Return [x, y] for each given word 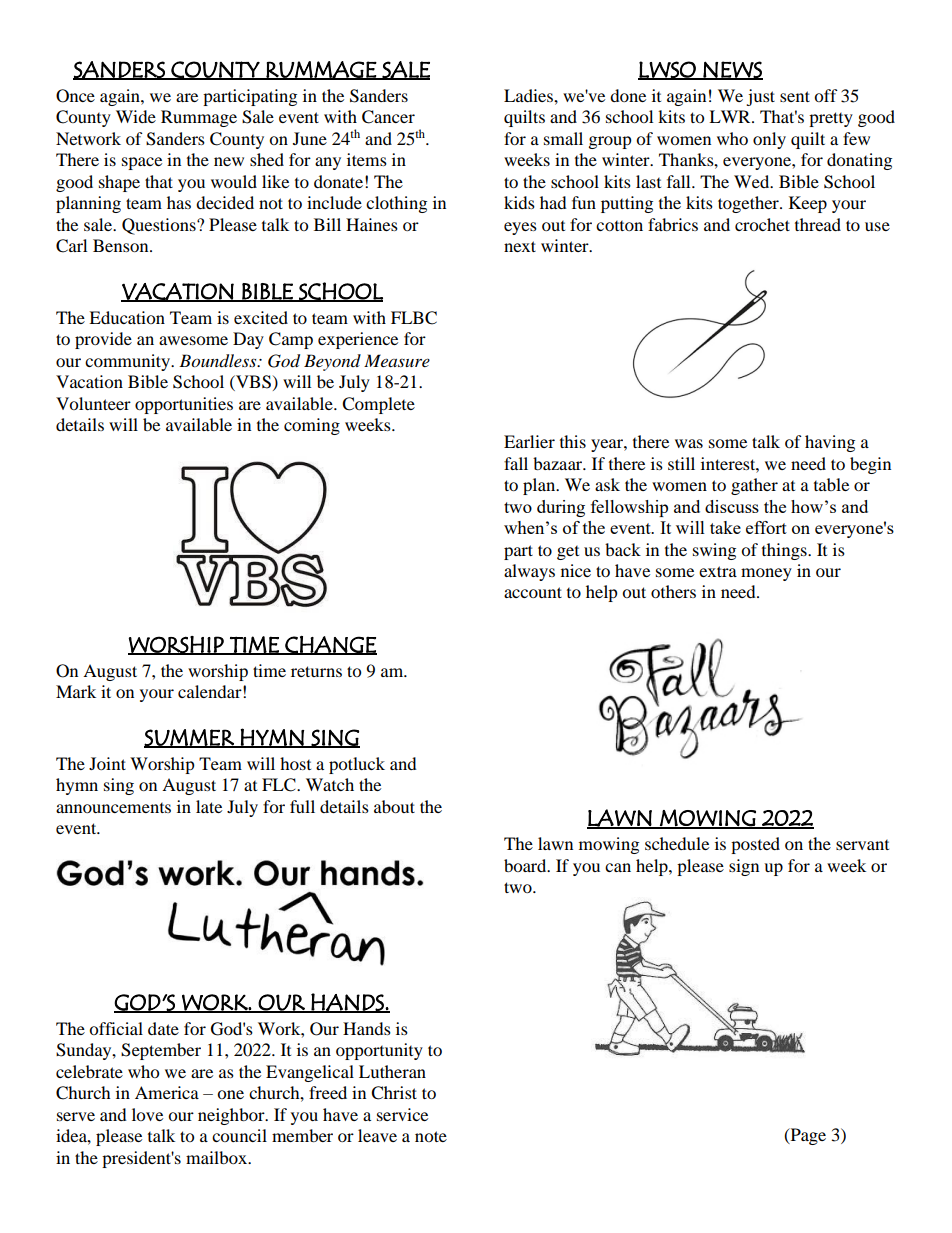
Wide [136, 116]
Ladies [529, 95]
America [167, 1092]
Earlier [529, 441]
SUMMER [190, 738]
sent [795, 96]
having [830, 443]
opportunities [184, 405]
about [394, 806]
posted [755, 845]
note [431, 1136]
